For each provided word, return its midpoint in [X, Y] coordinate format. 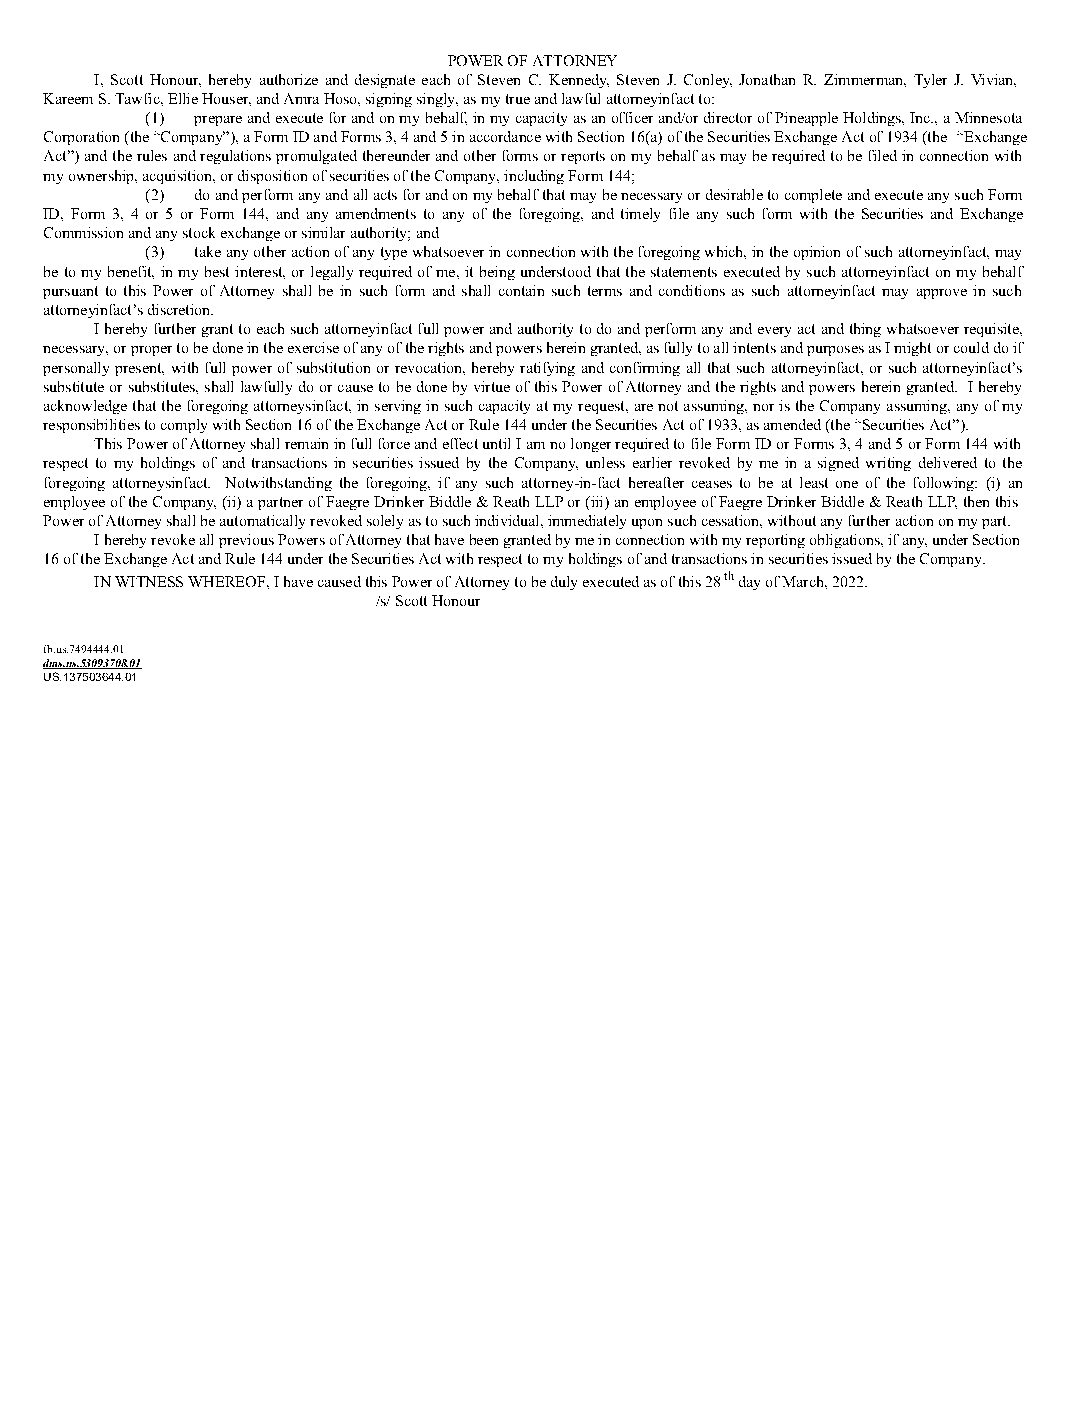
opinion [817, 253]
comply [184, 426]
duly [564, 583]
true [518, 99]
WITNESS [149, 581]
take [208, 251]
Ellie [183, 98]
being [497, 273]
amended [792, 424]
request [602, 407]
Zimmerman [865, 80]
